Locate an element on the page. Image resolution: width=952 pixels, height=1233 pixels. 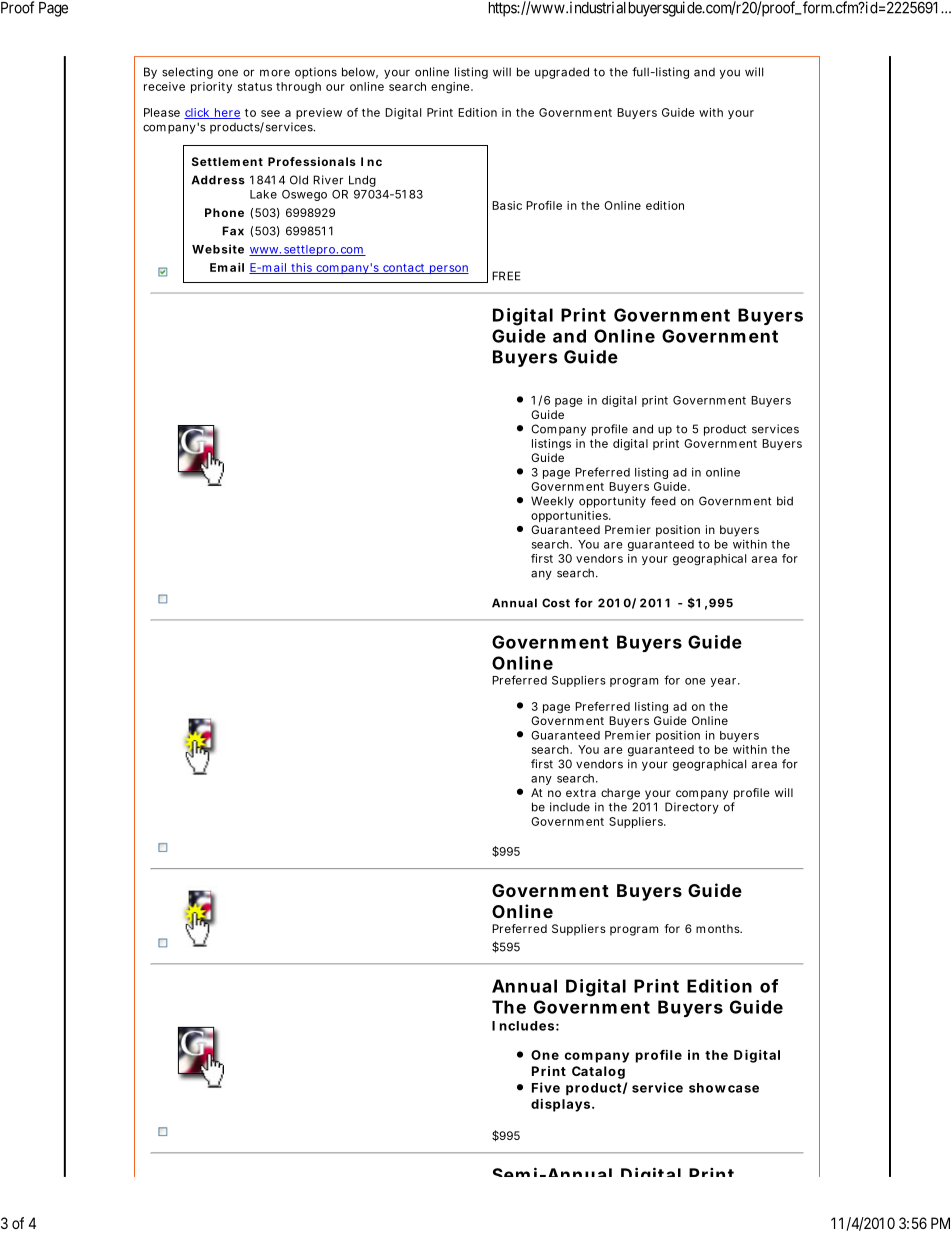
status is located at coordinates (255, 87).
